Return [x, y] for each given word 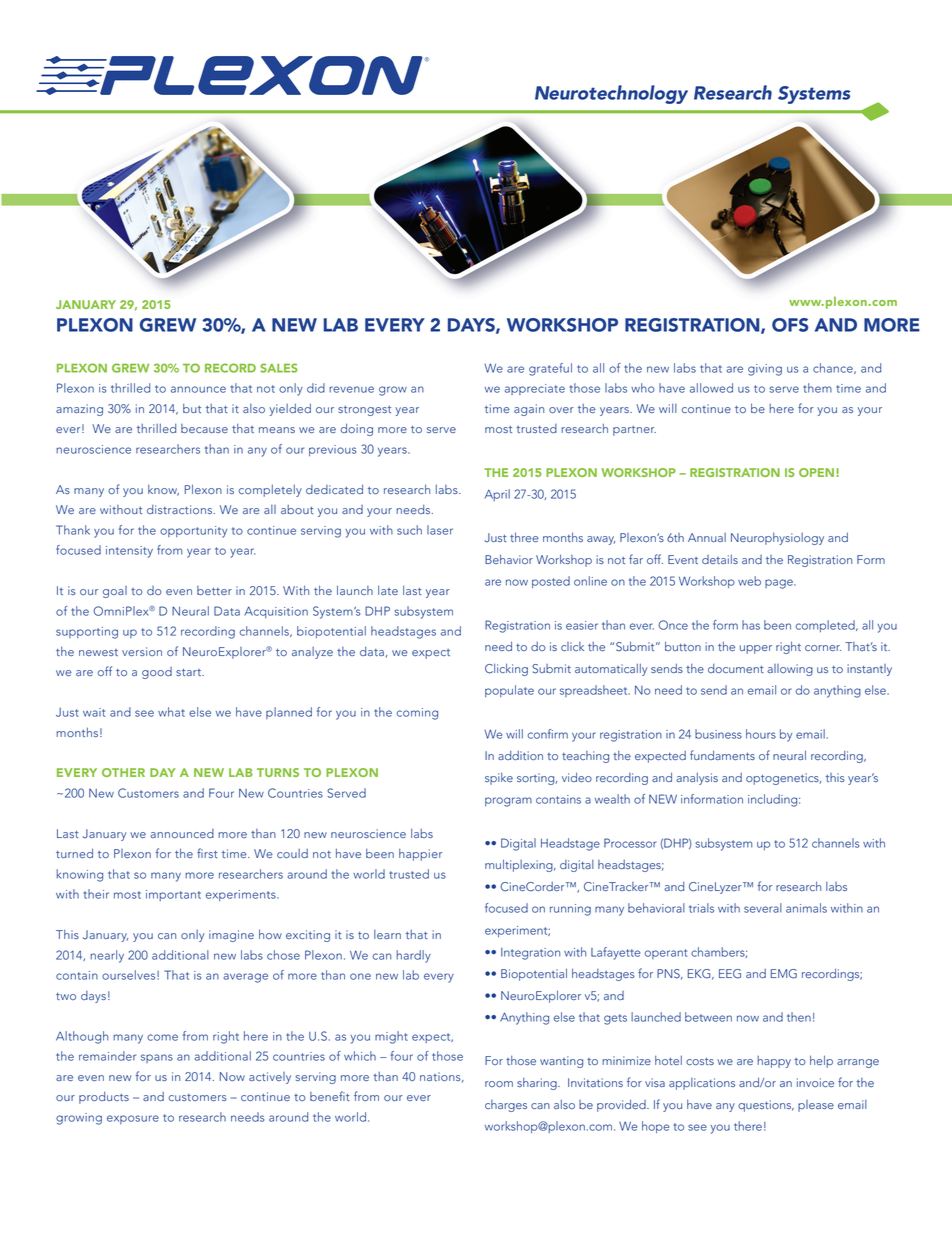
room [499, 1084]
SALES [278, 368]
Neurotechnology [611, 94]
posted [551, 582]
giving [765, 370]
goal [115, 592]
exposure [133, 1119]
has [751, 625]
